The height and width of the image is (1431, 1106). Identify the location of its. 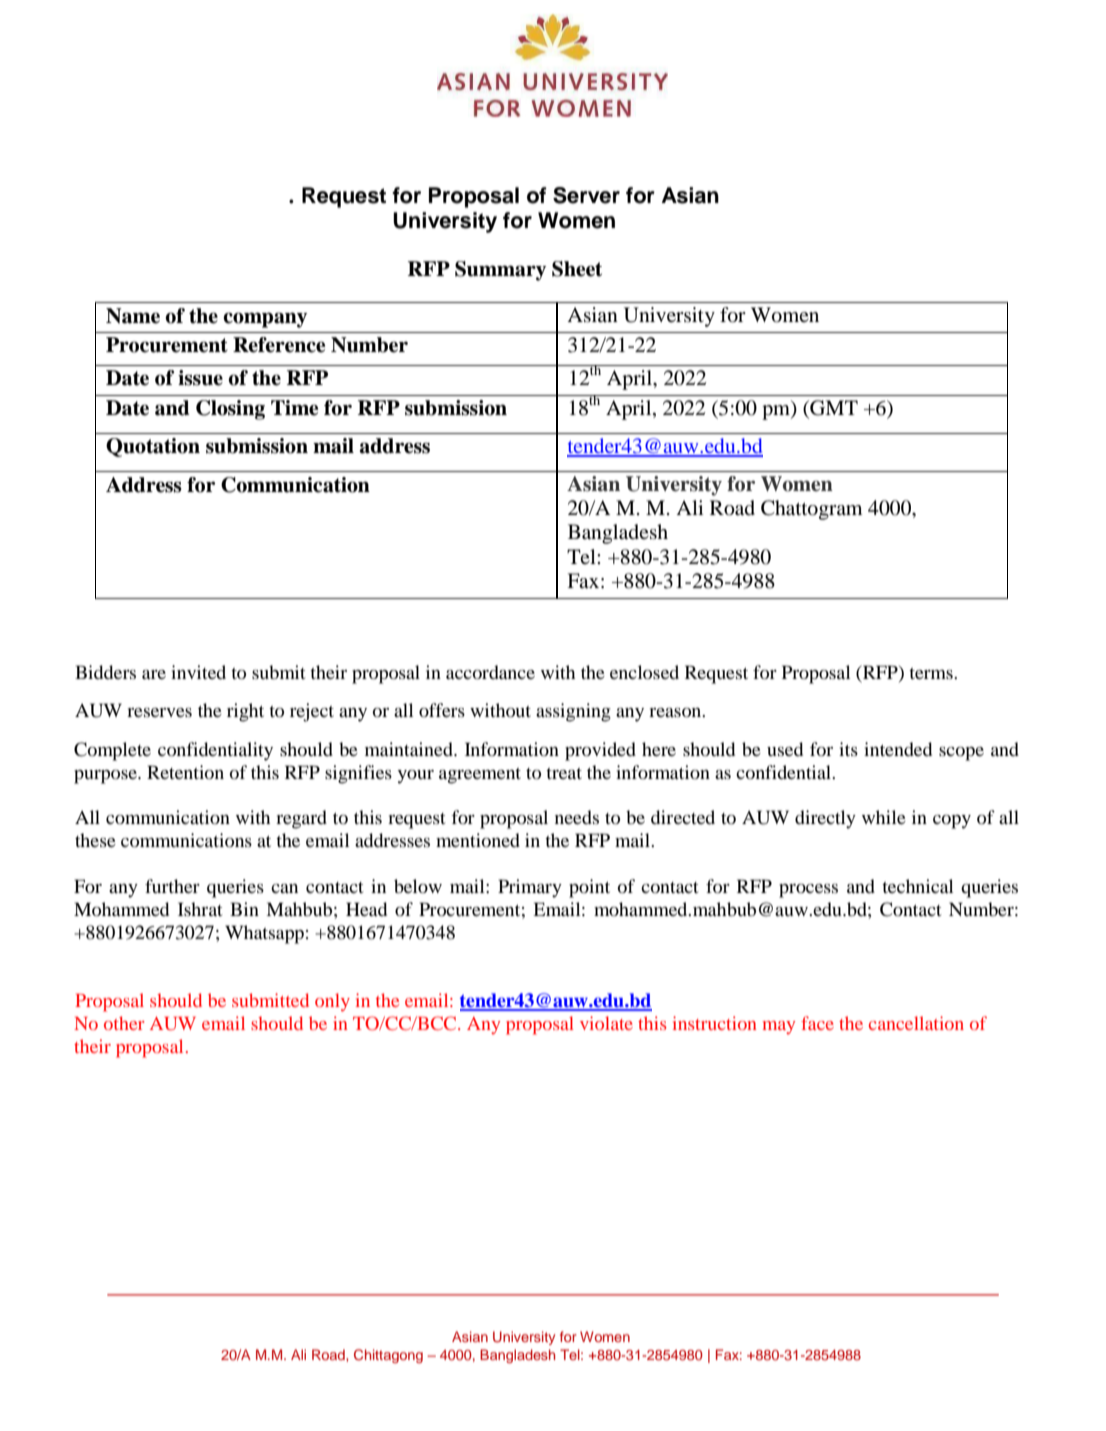
(848, 749).
